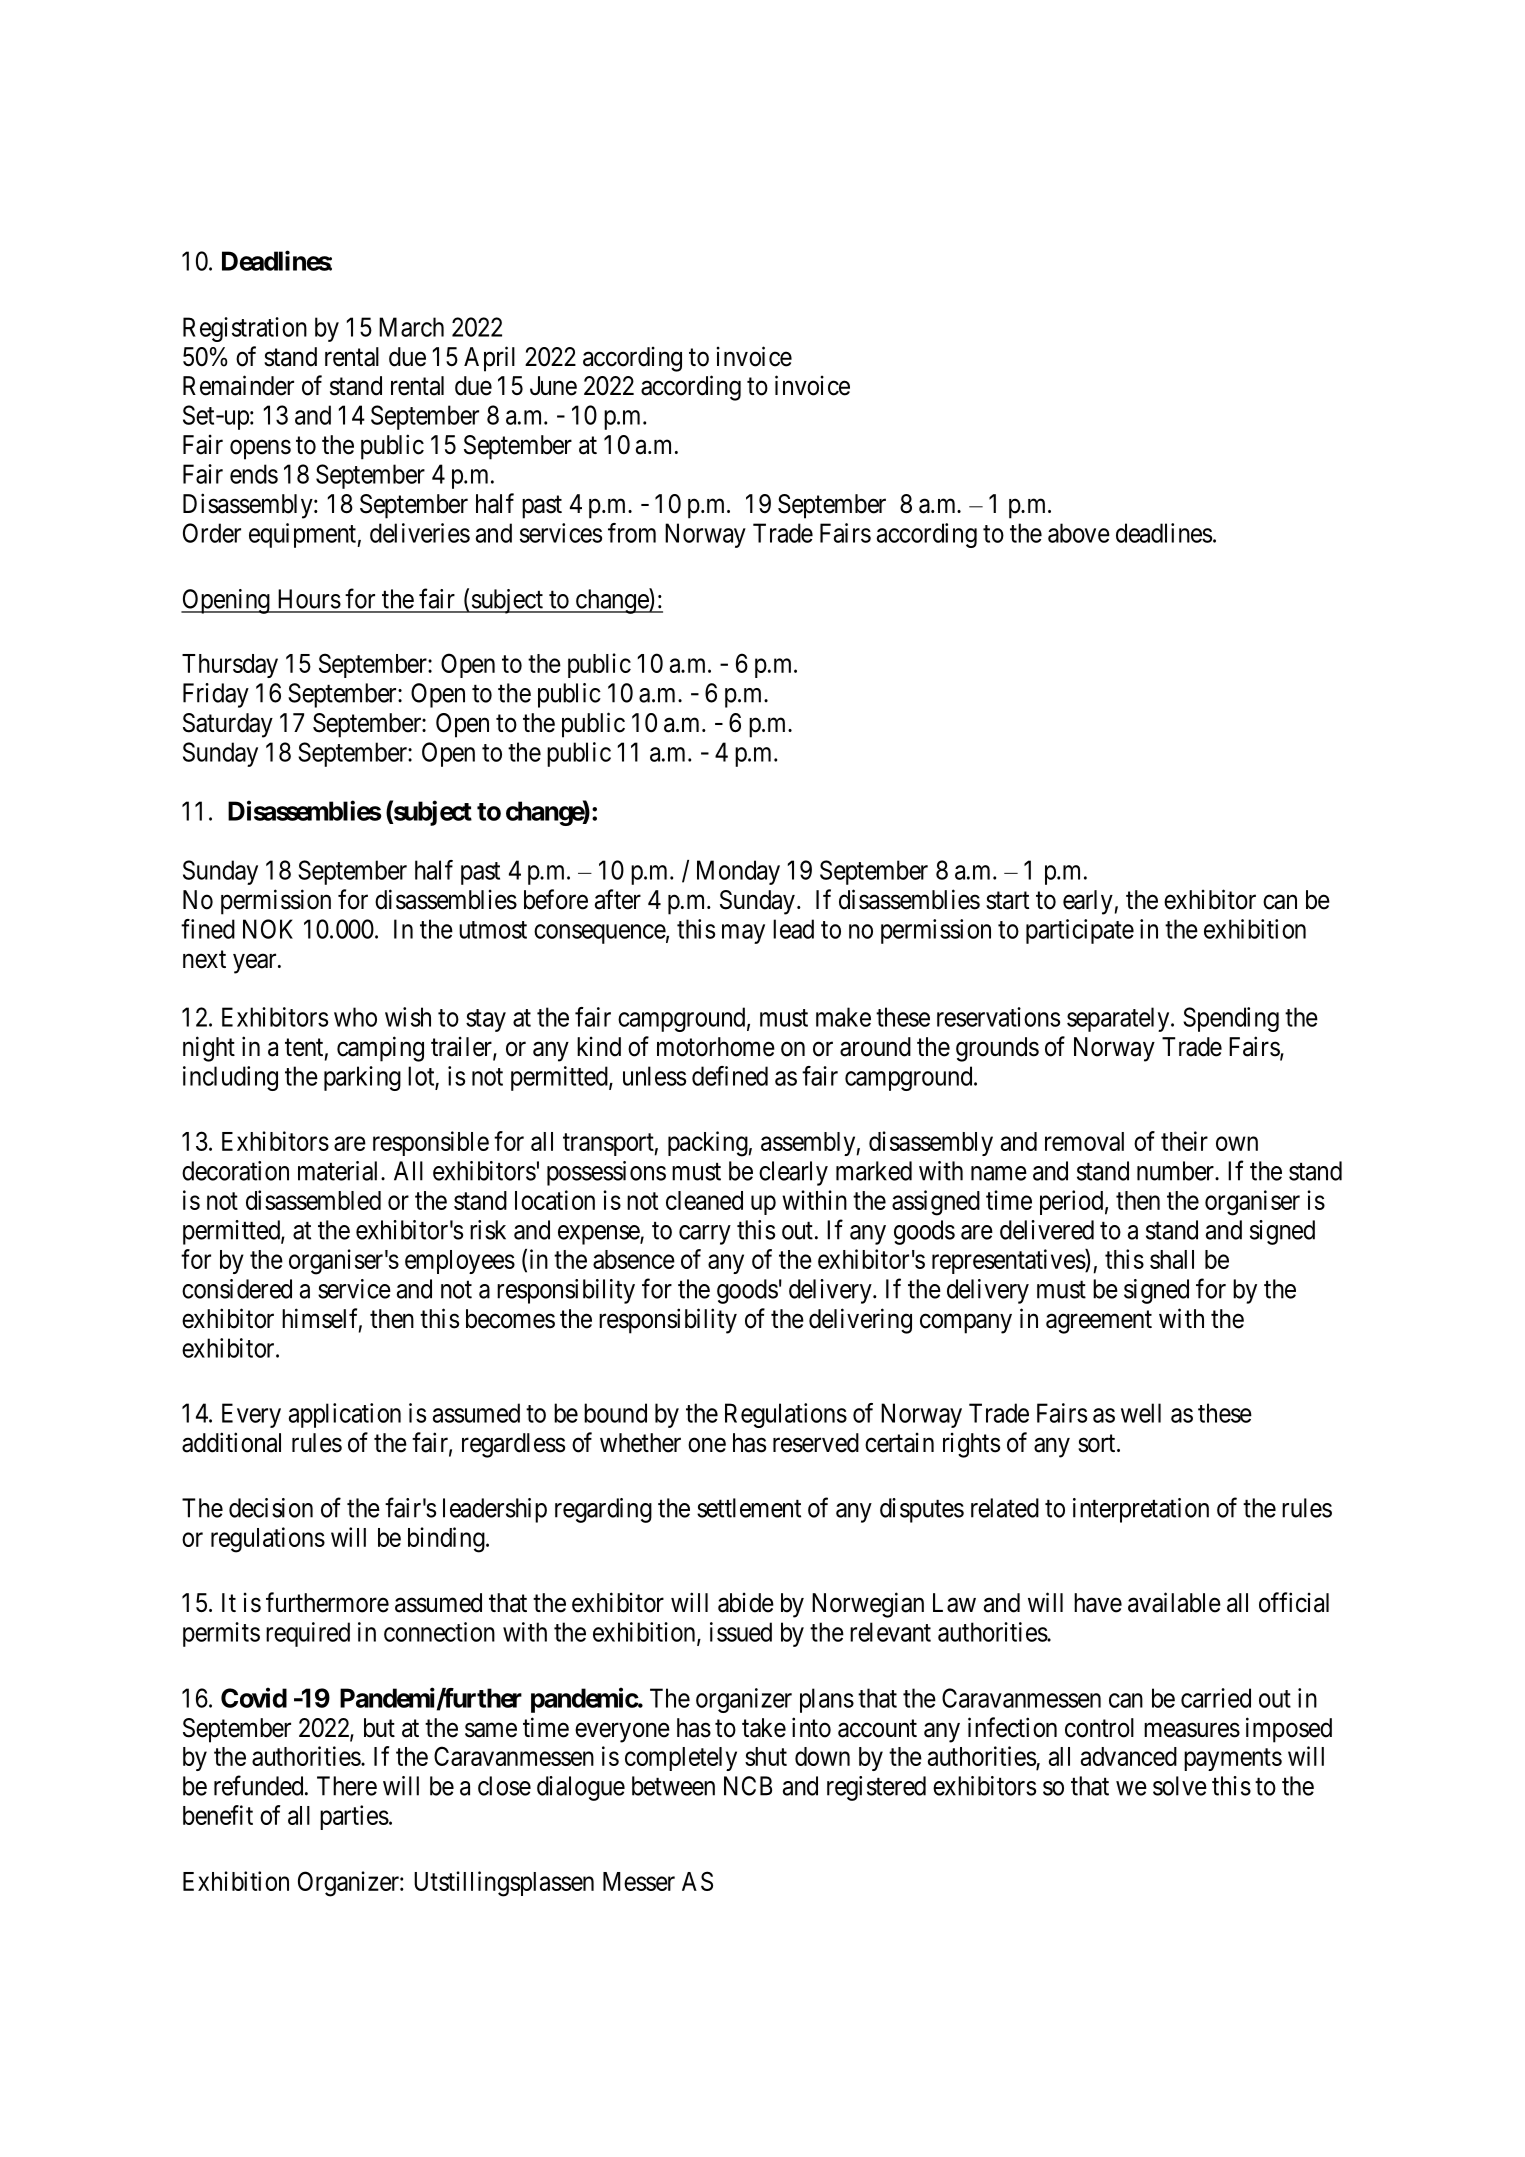 The height and width of the image is (2157, 1525). I want to click on cleaned, so click(704, 1200).
